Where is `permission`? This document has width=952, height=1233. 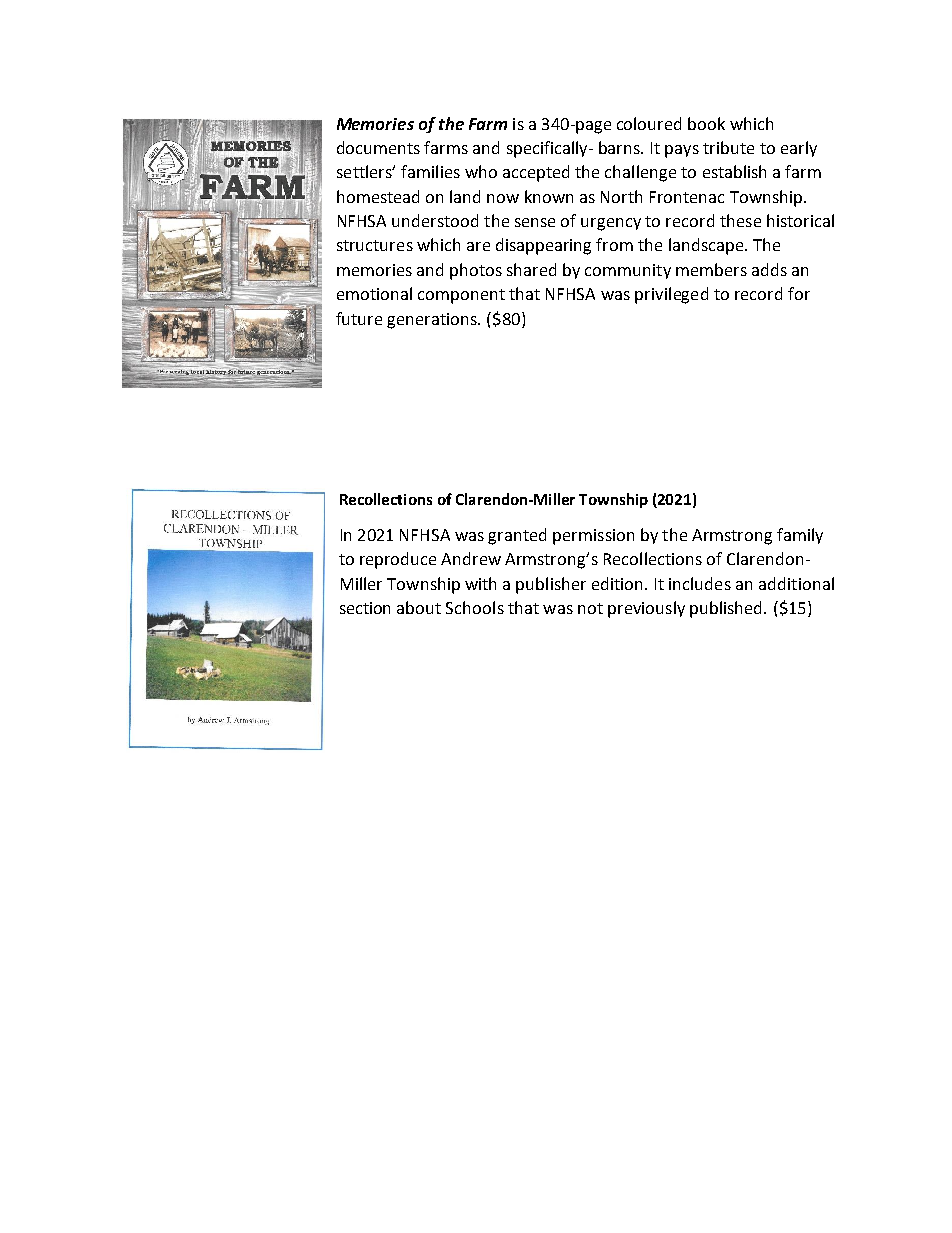
permission is located at coordinates (593, 537).
